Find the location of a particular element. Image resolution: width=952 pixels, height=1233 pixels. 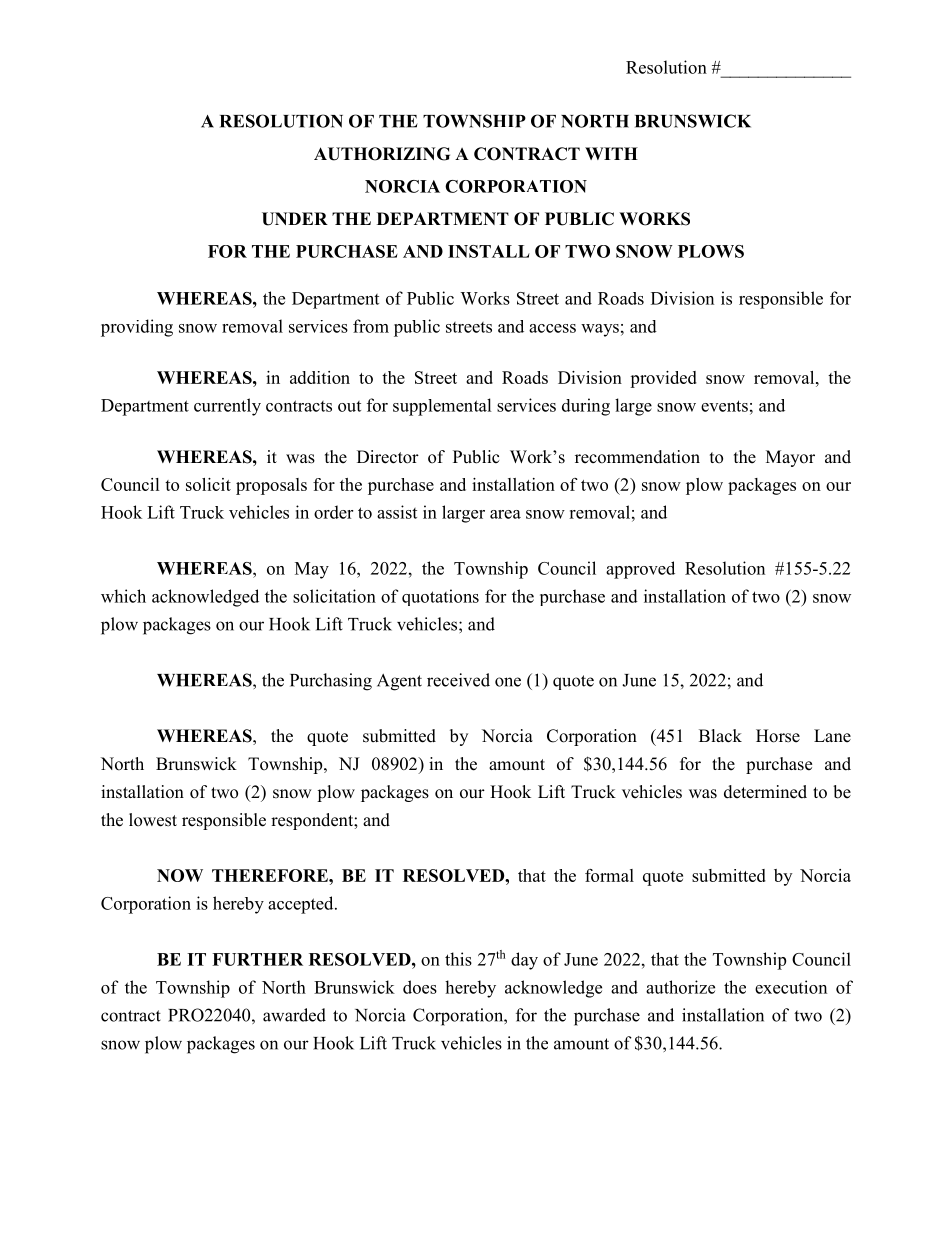

FURTHER is located at coordinates (257, 959).
